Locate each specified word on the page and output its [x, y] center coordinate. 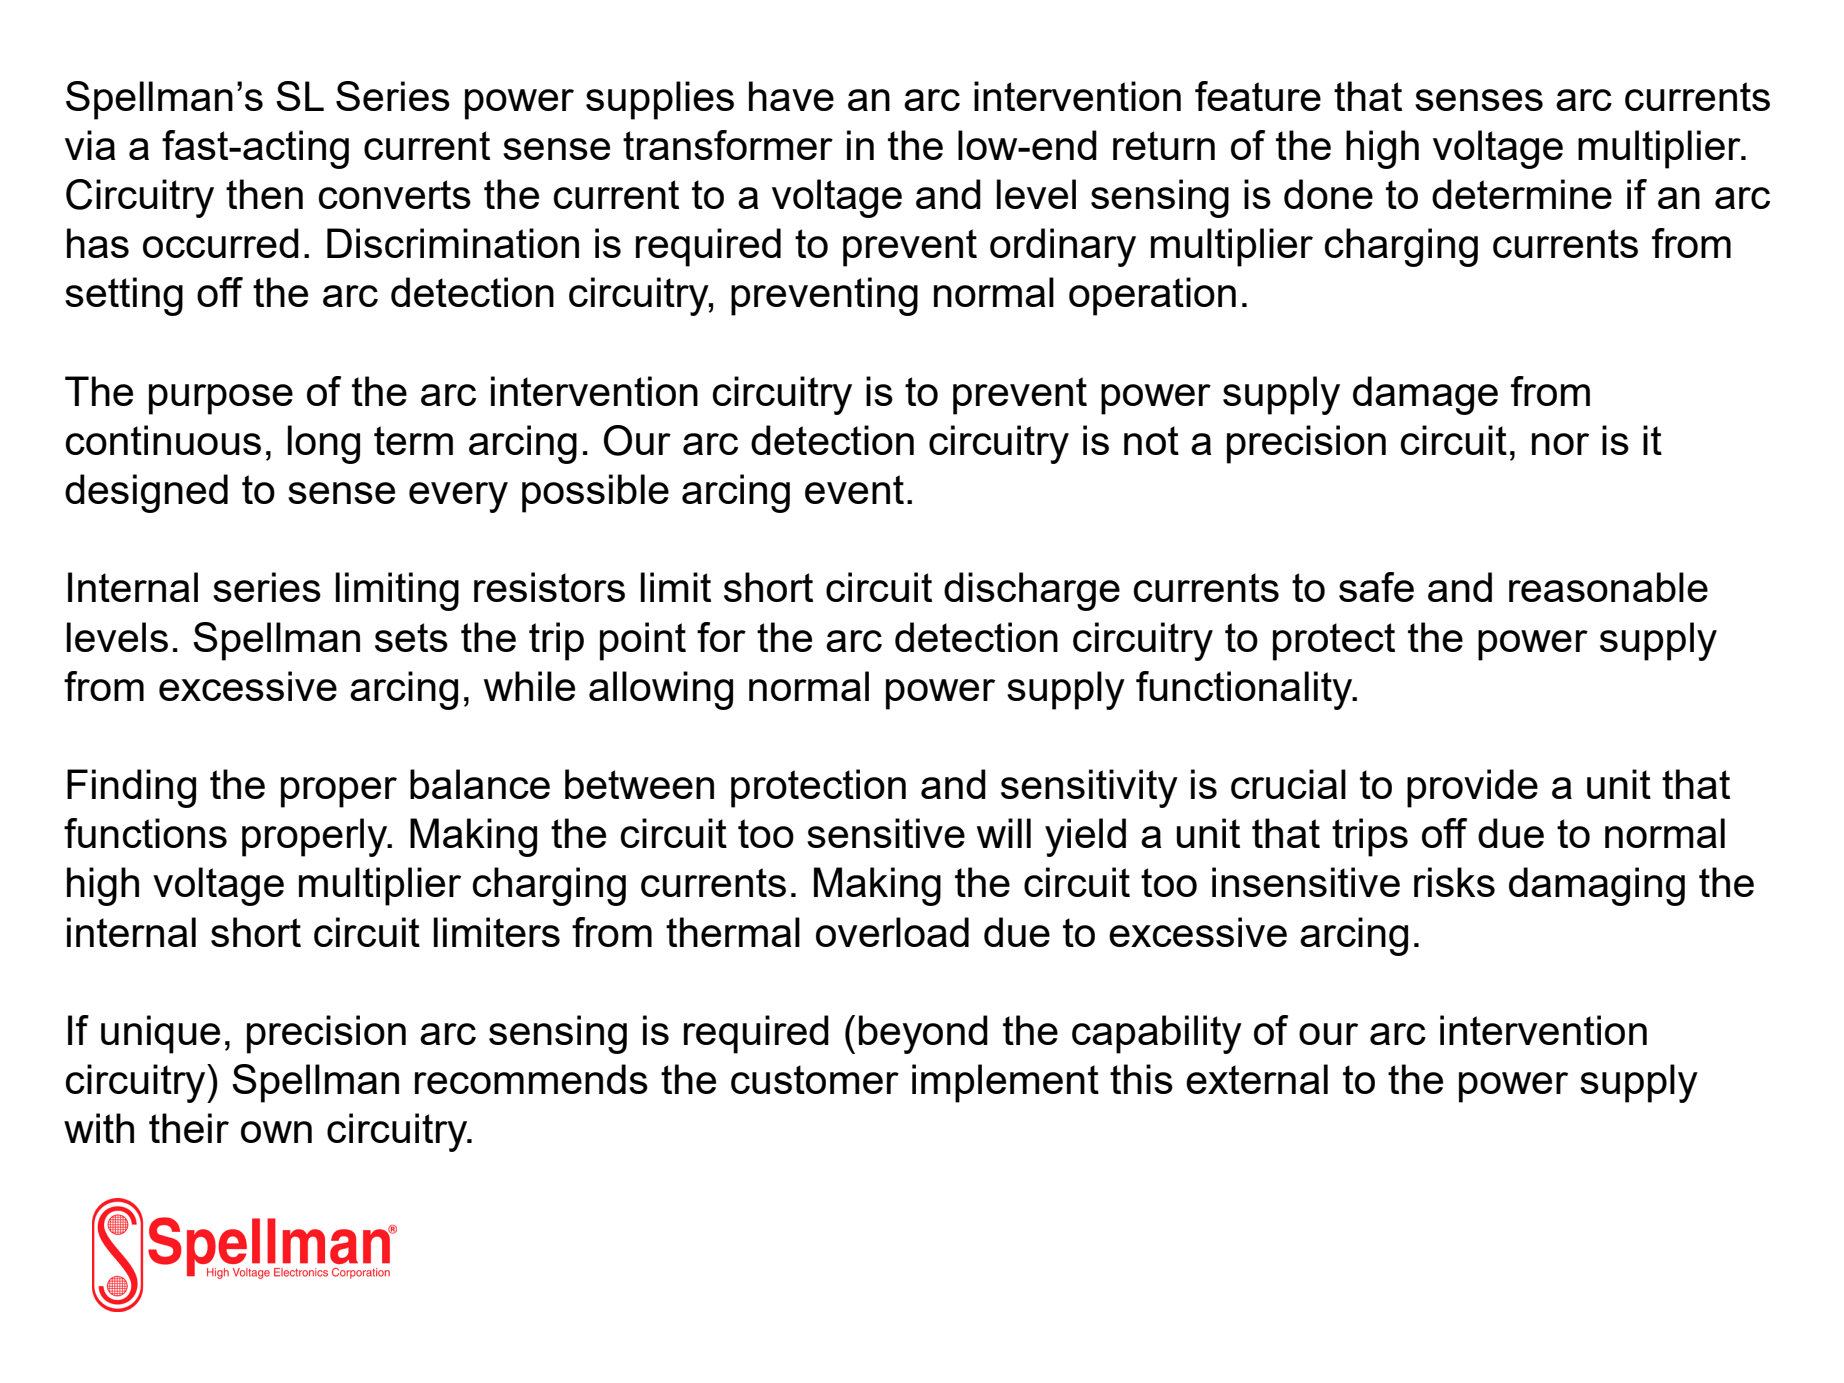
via [90, 145]
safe [1376, 587]
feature [1258, 96]
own [276, 1132]
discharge [1032, 591]
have [791, 96]
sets [411, 637]
